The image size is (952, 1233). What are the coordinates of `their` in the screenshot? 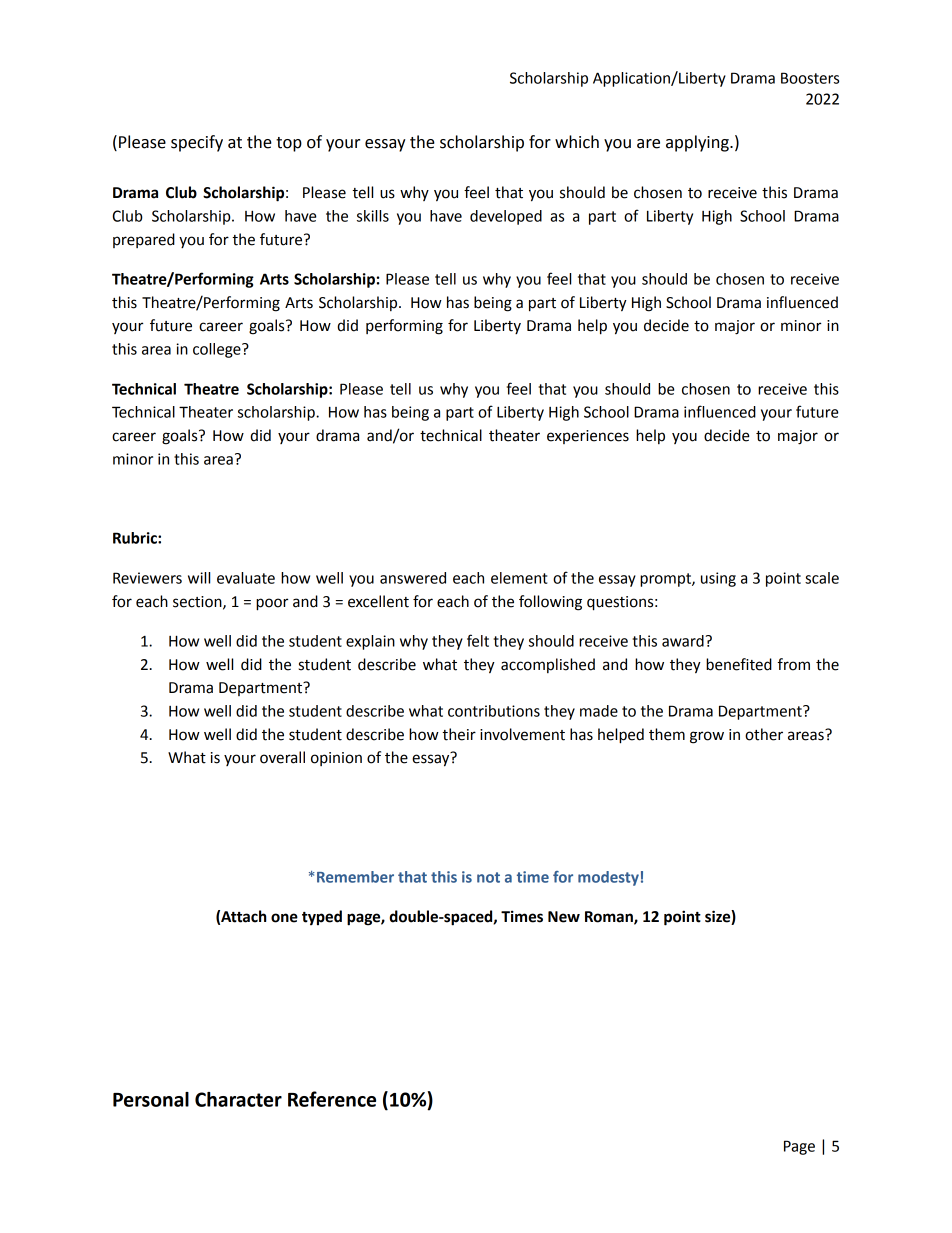 It's located at (459, 734).
